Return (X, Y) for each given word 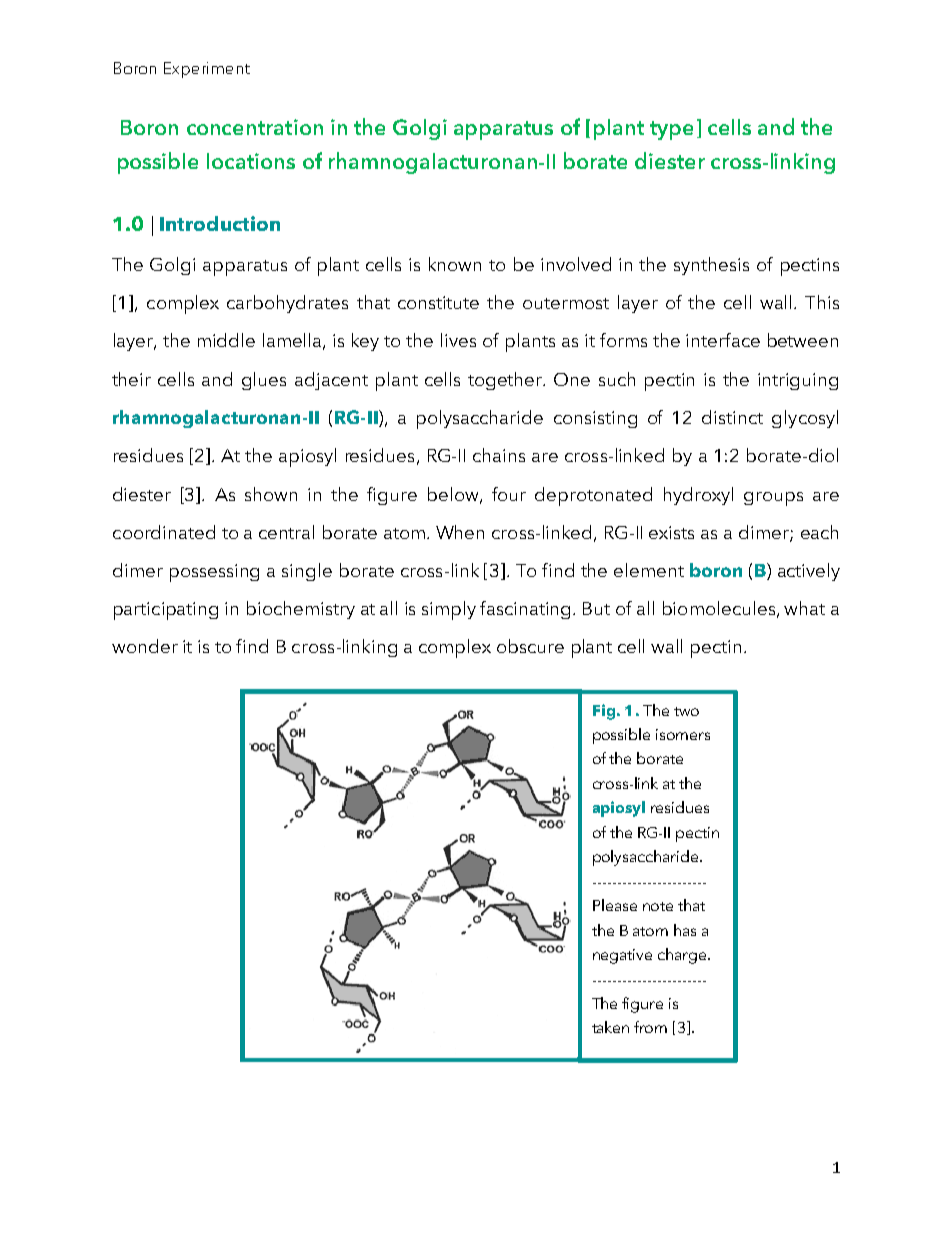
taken (610, 1027)
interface (723, 340)
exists (671, 532)
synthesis (711, 266)
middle (226, 340)
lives (458, 340)
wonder (145, 646)
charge (683, 956)
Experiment (207, 70)
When (460, 532)
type (671, 130)
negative (622, 956)
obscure (530, 646)
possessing (214, 573)
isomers (683, 734)
